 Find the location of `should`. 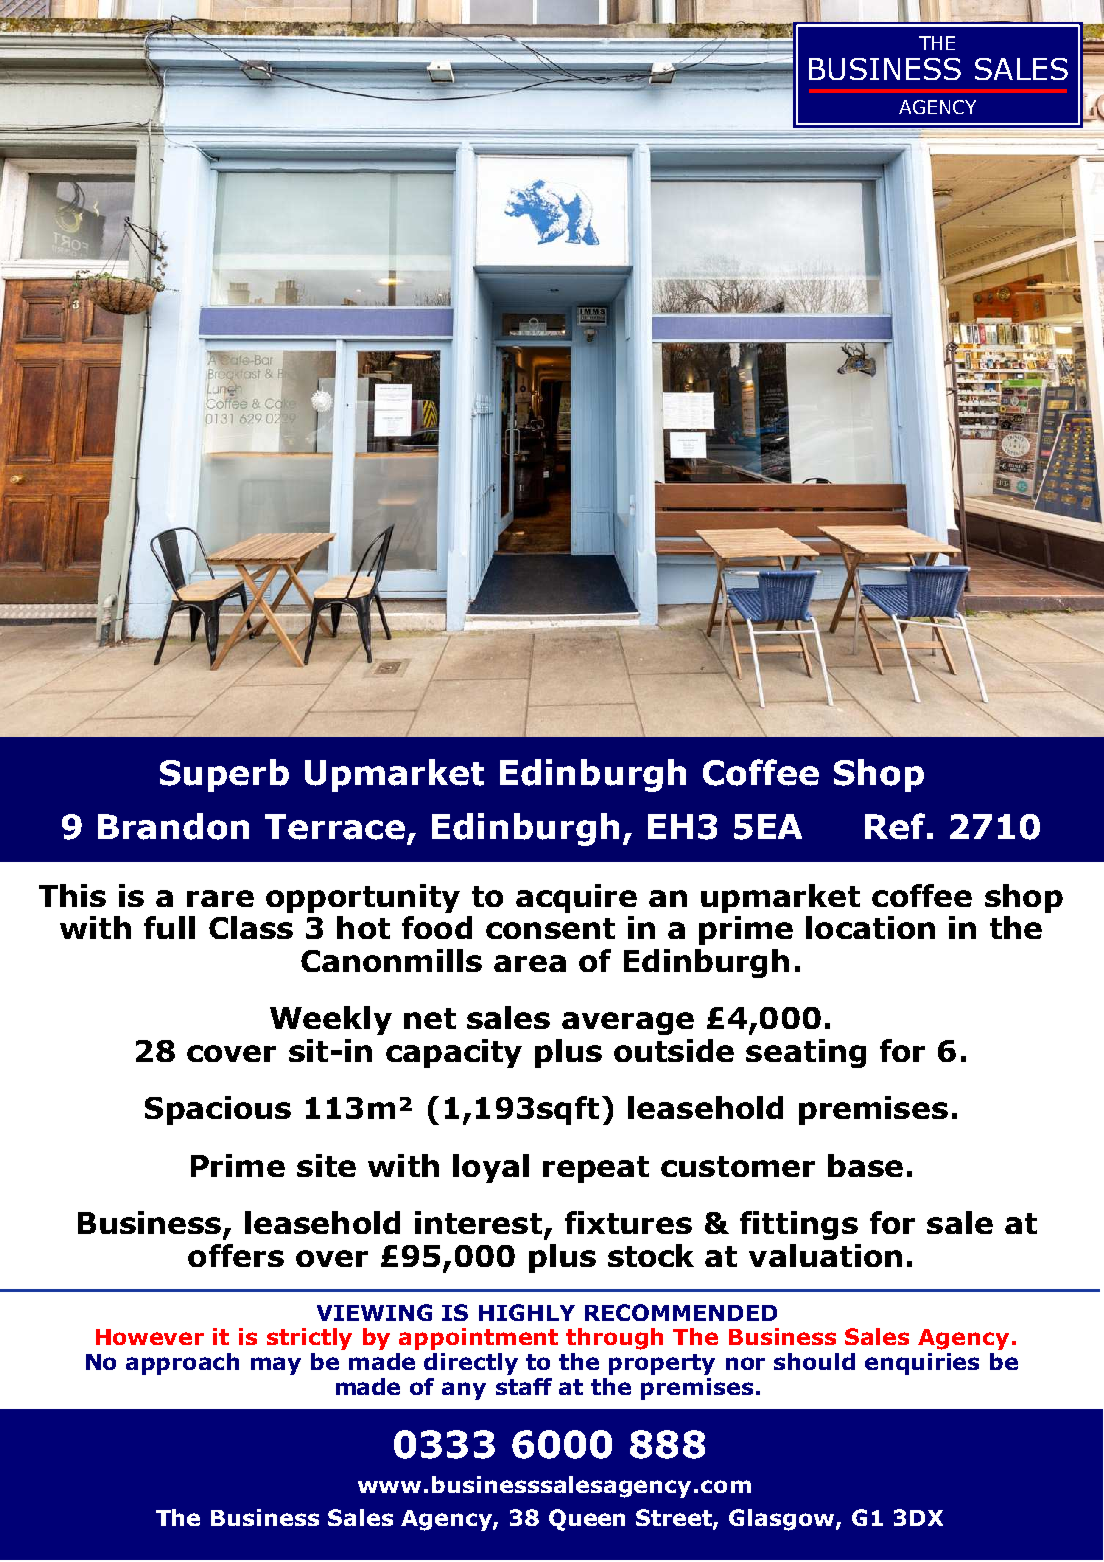

should is located at coordinates (814, 1361).
